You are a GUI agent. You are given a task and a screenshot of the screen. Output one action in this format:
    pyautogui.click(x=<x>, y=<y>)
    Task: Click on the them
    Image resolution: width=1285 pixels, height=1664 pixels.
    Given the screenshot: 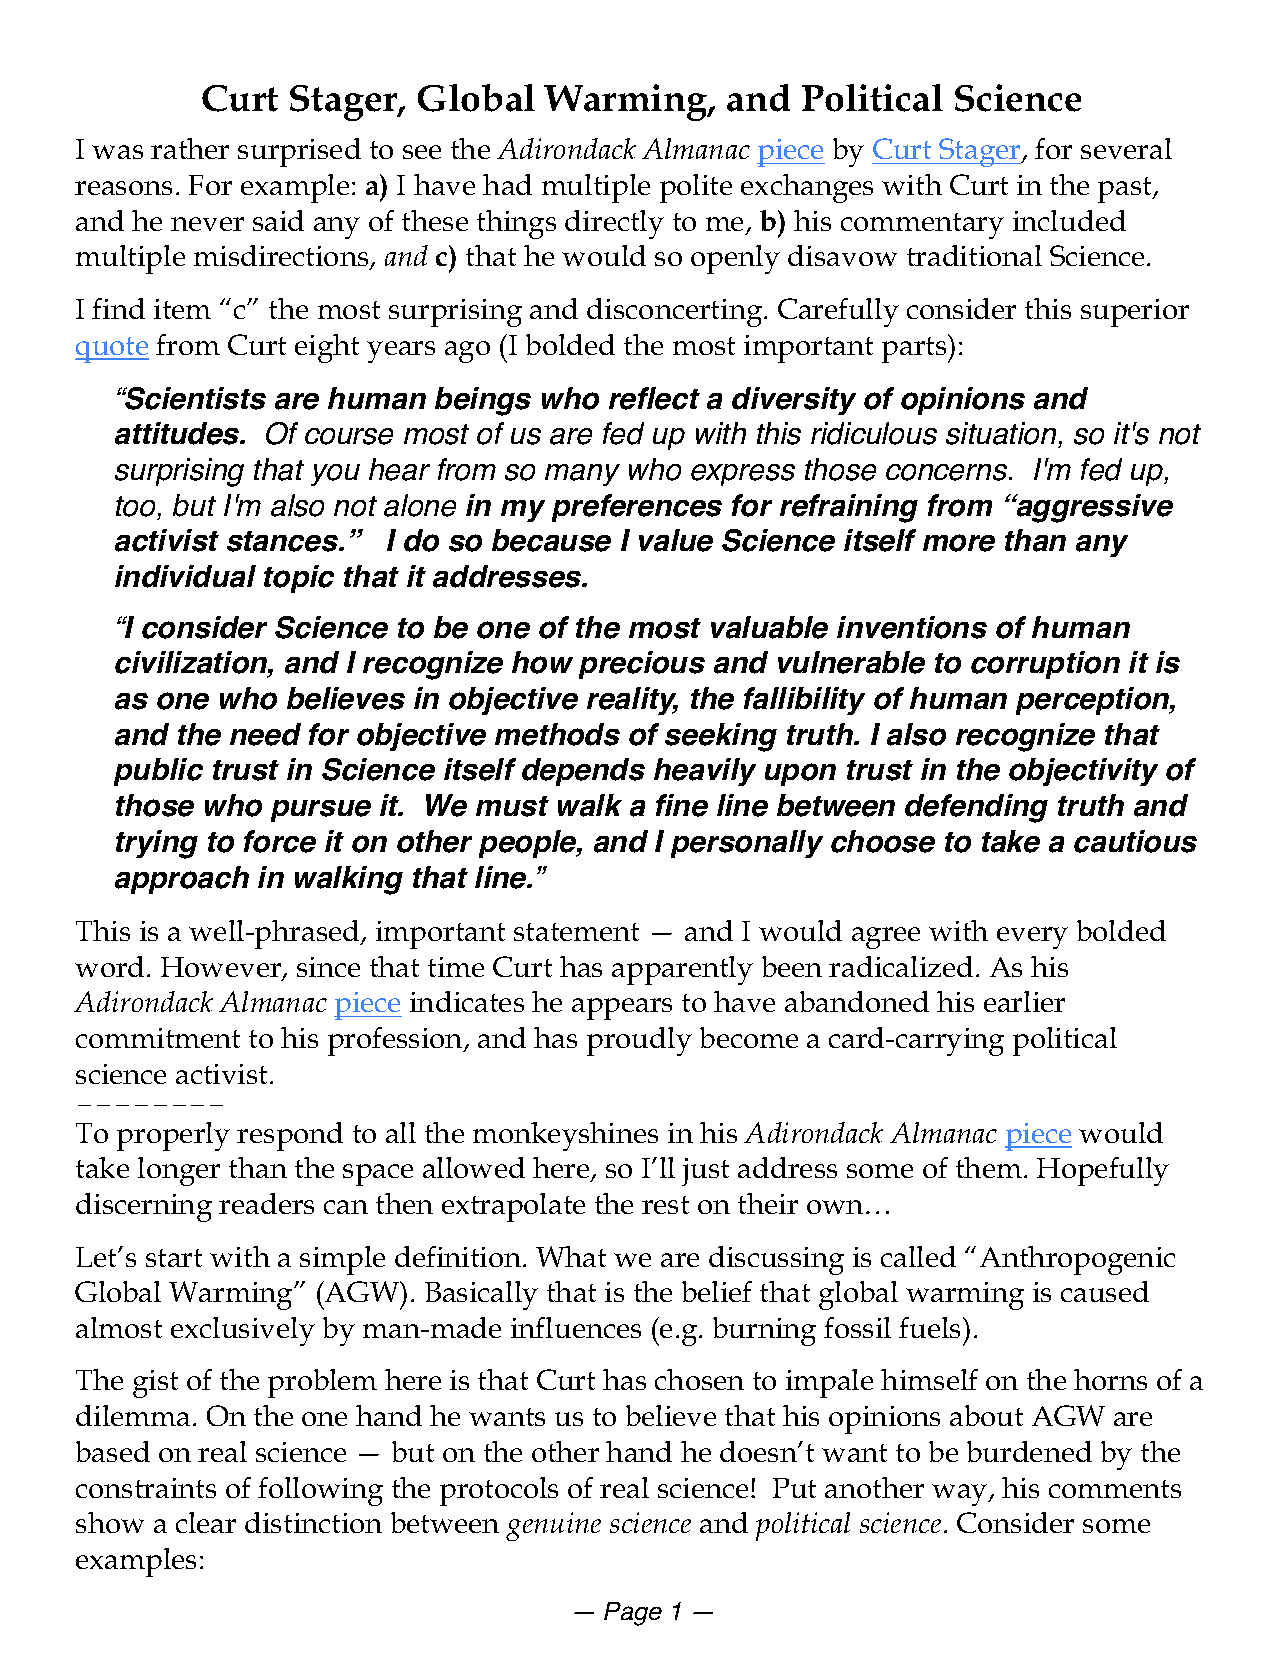 What is the action you would take?
    pyautogui.click(x=989, y=1167)
